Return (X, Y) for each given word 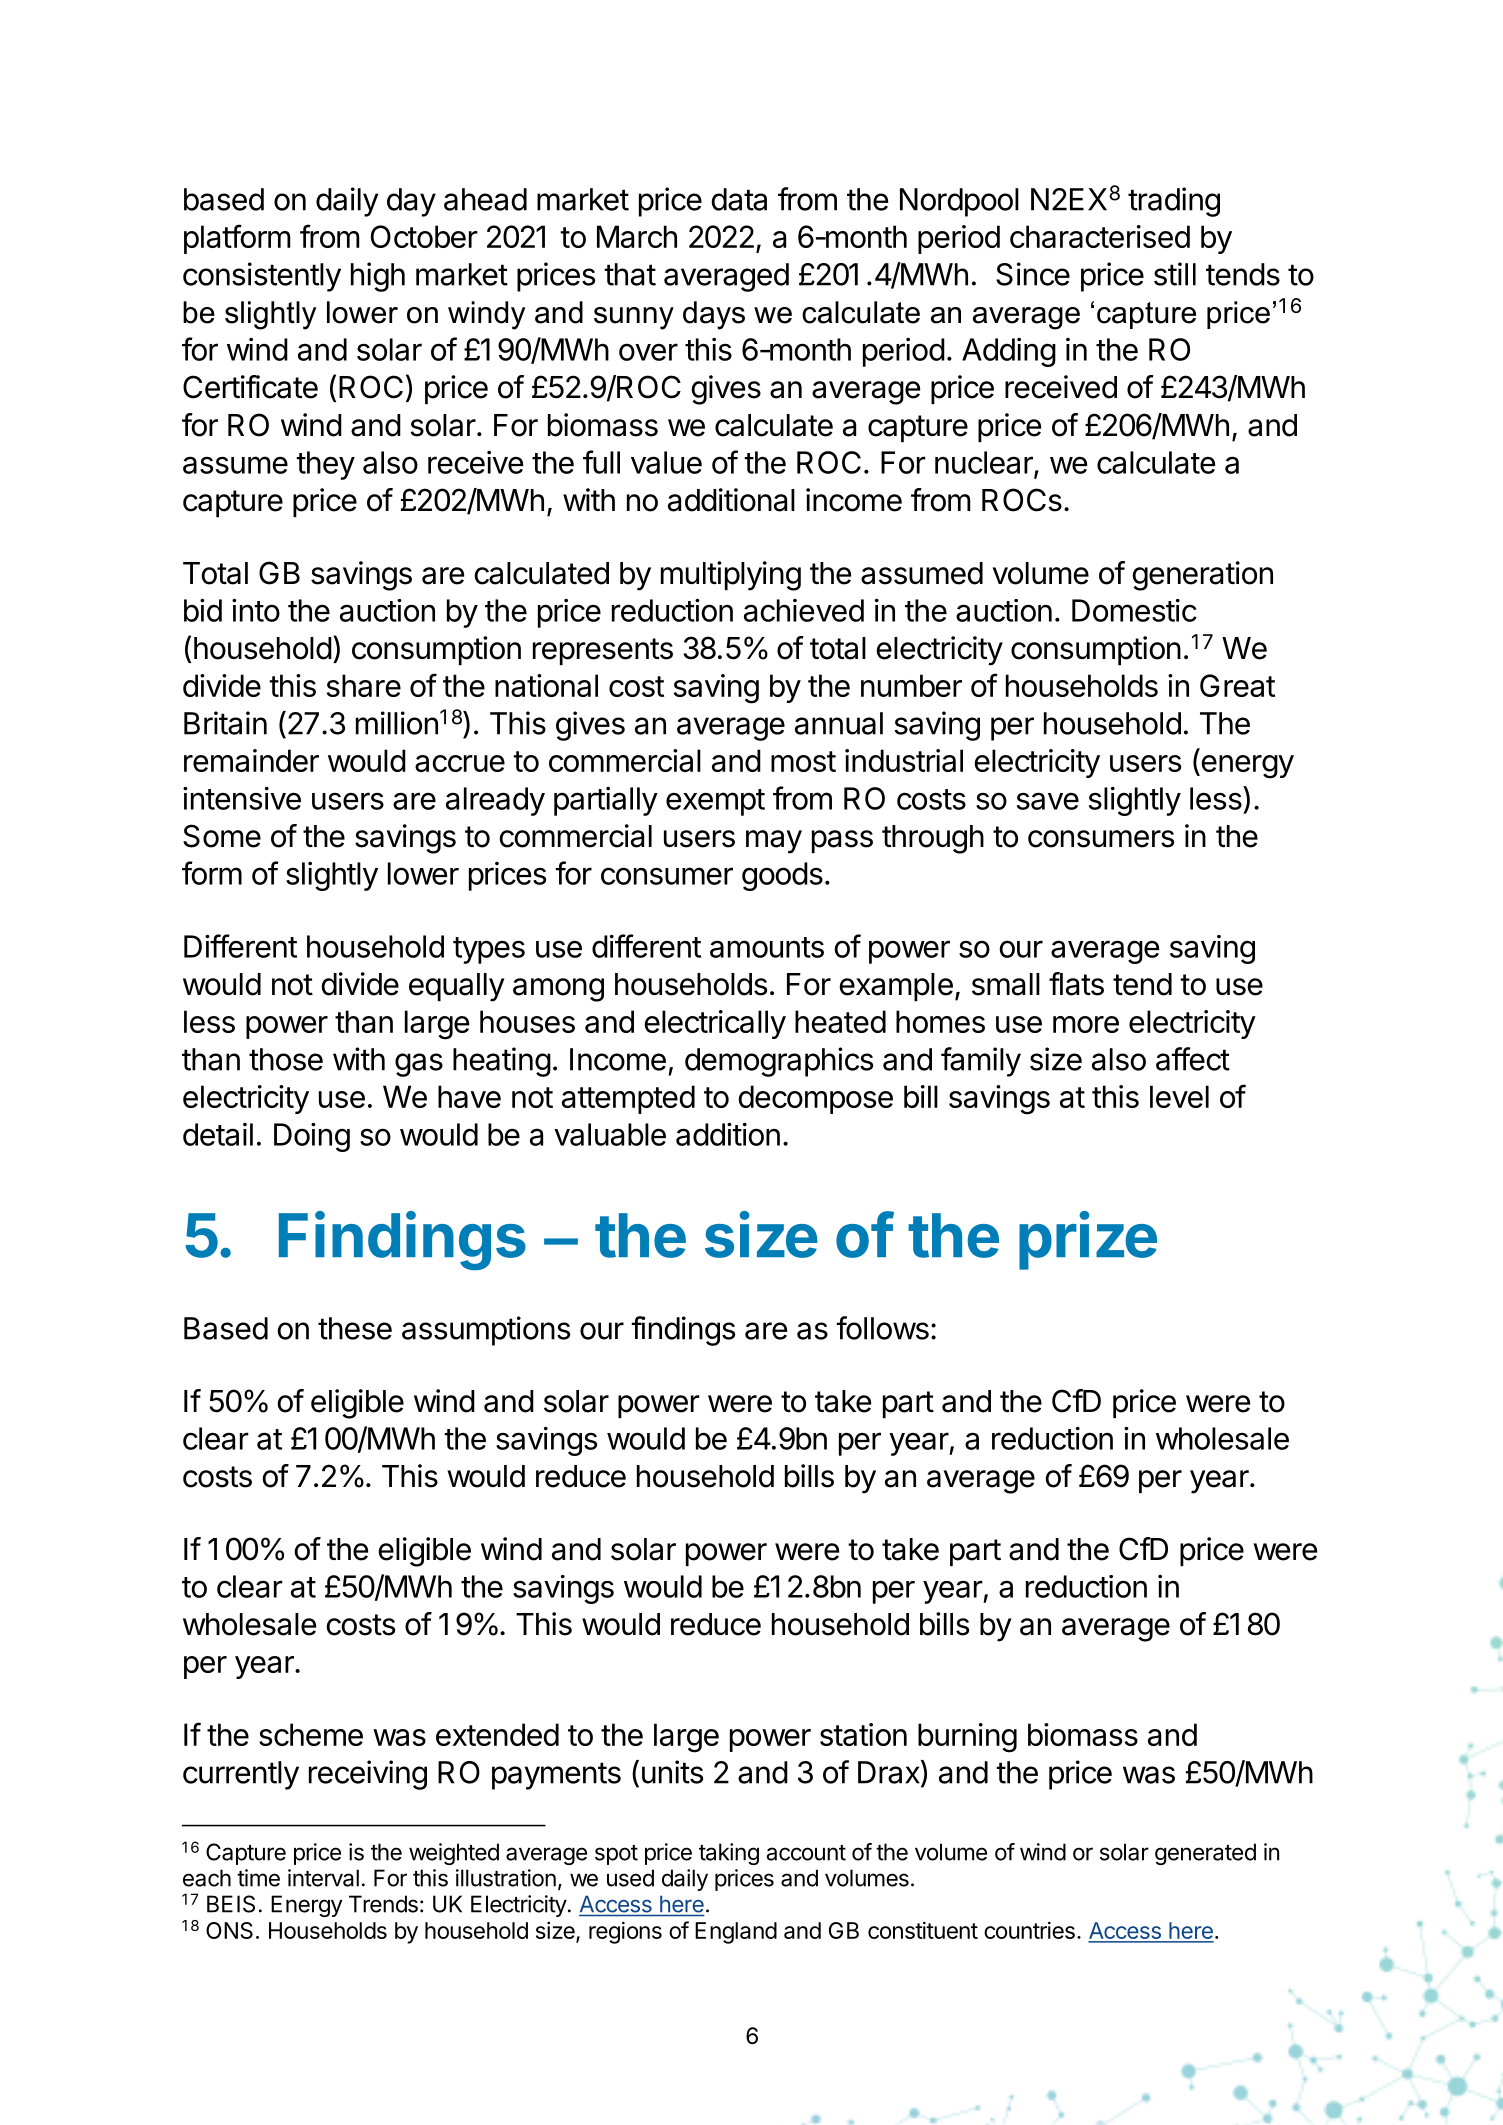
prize (1088, 1240)
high (378, 277)
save (1048, 801)
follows (882, 1328)
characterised (1100, 236)
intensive (242, 798)
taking (729, 1854)
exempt (715, 802)
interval (323, 1878)
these (355, 1328)
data (739, 199)
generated (1205, 1854)
